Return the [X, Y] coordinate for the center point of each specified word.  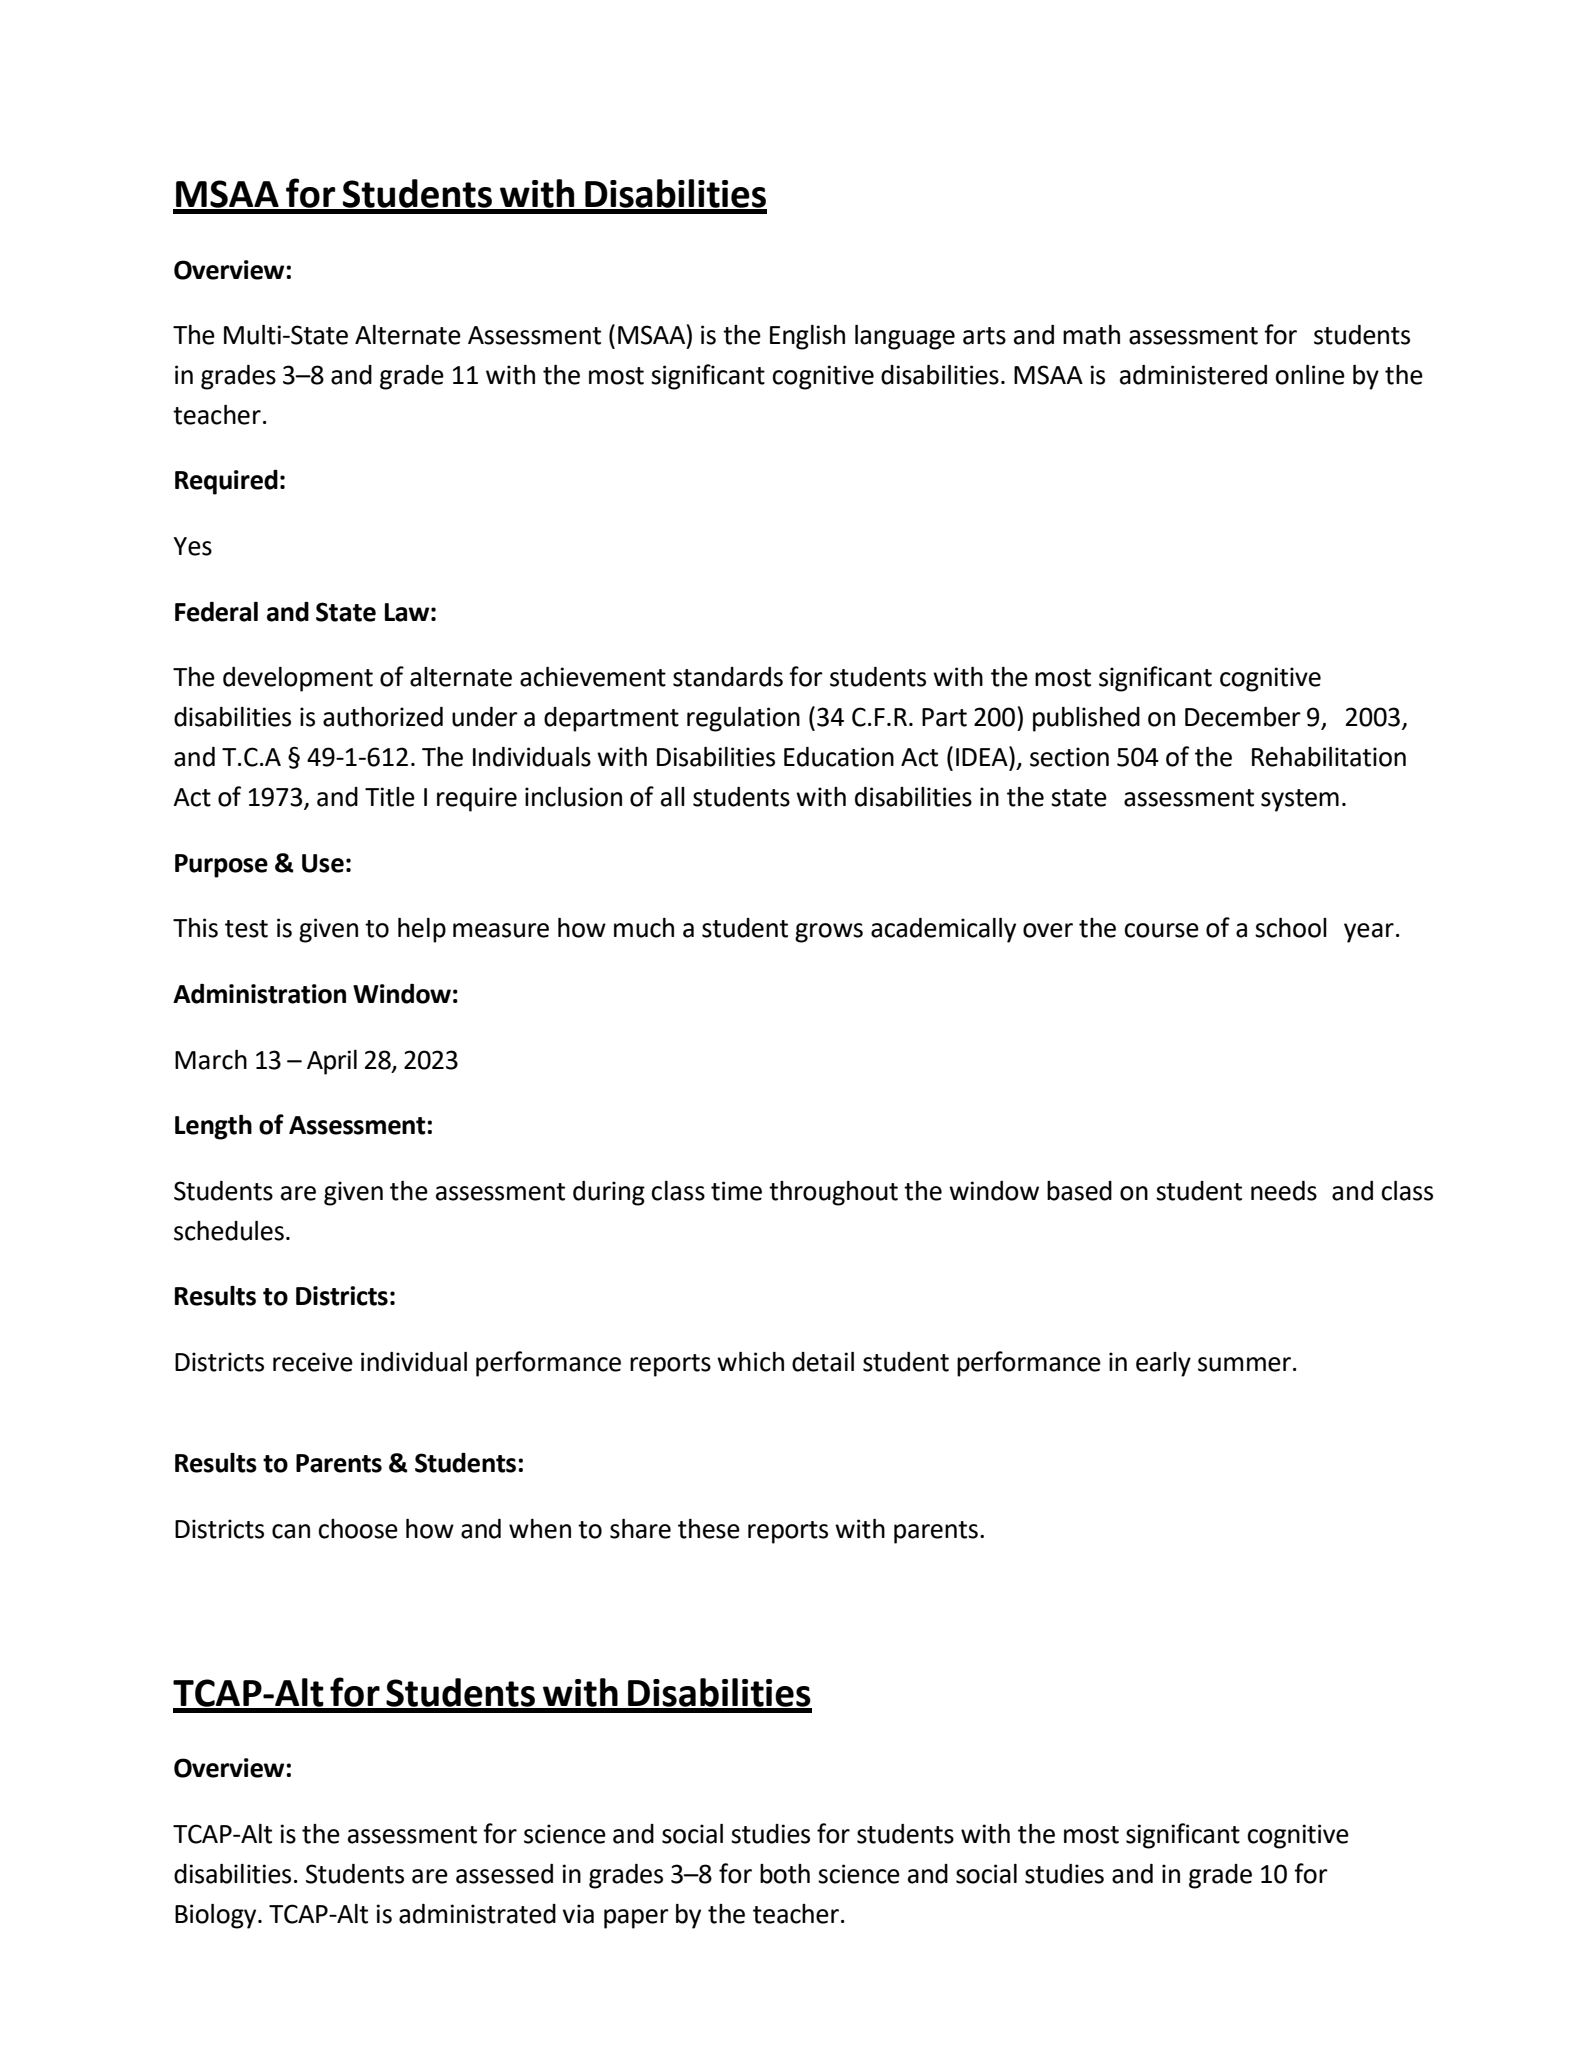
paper [636, 1919]
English [807, 337]
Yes [192, 546]
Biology [217, 1916]
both [785, 1874]
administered [1193, 375]
